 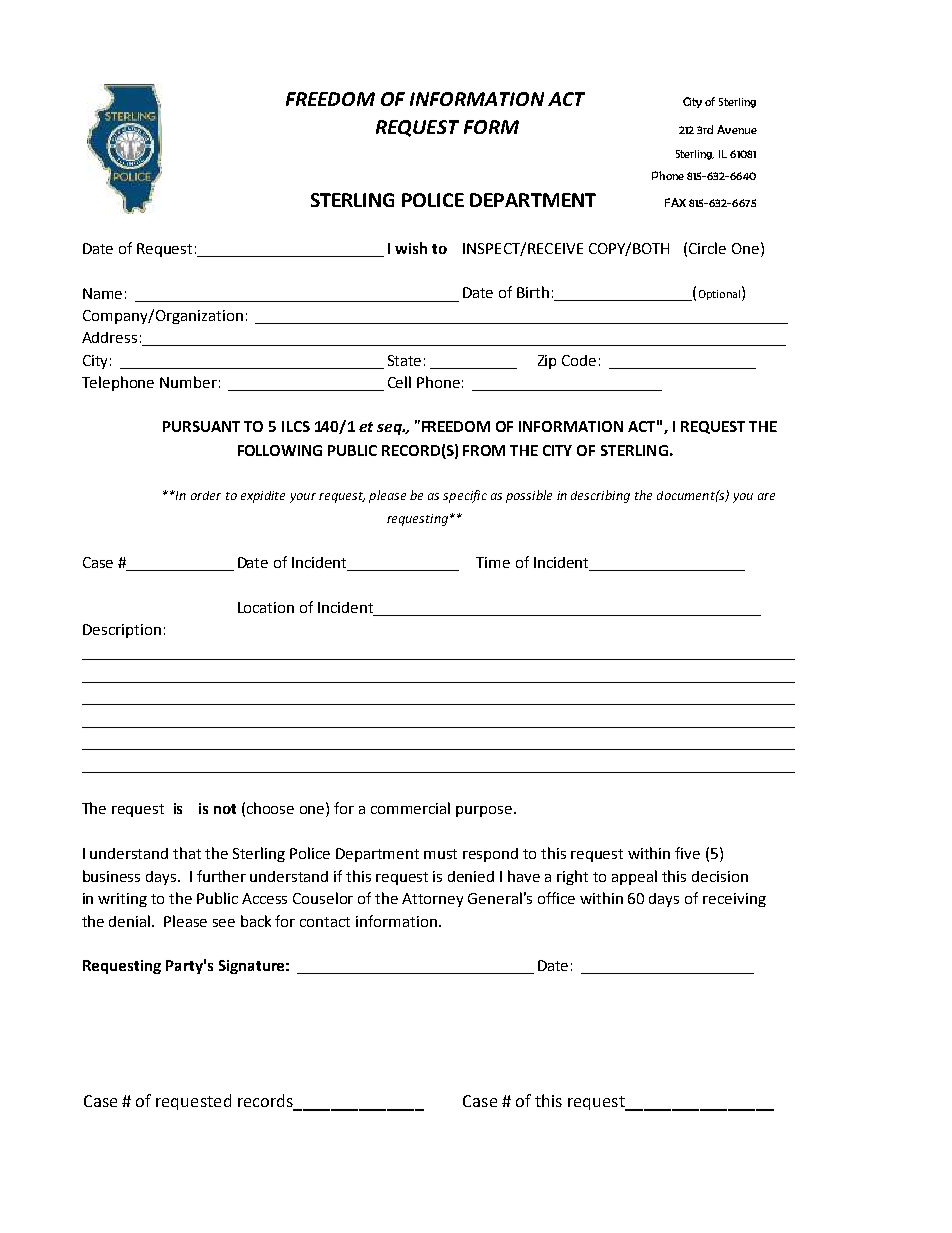 What do you see at coordinates (432, 900) in the screenshot?
I see `Attorney` at bounding box center [432, 900].
